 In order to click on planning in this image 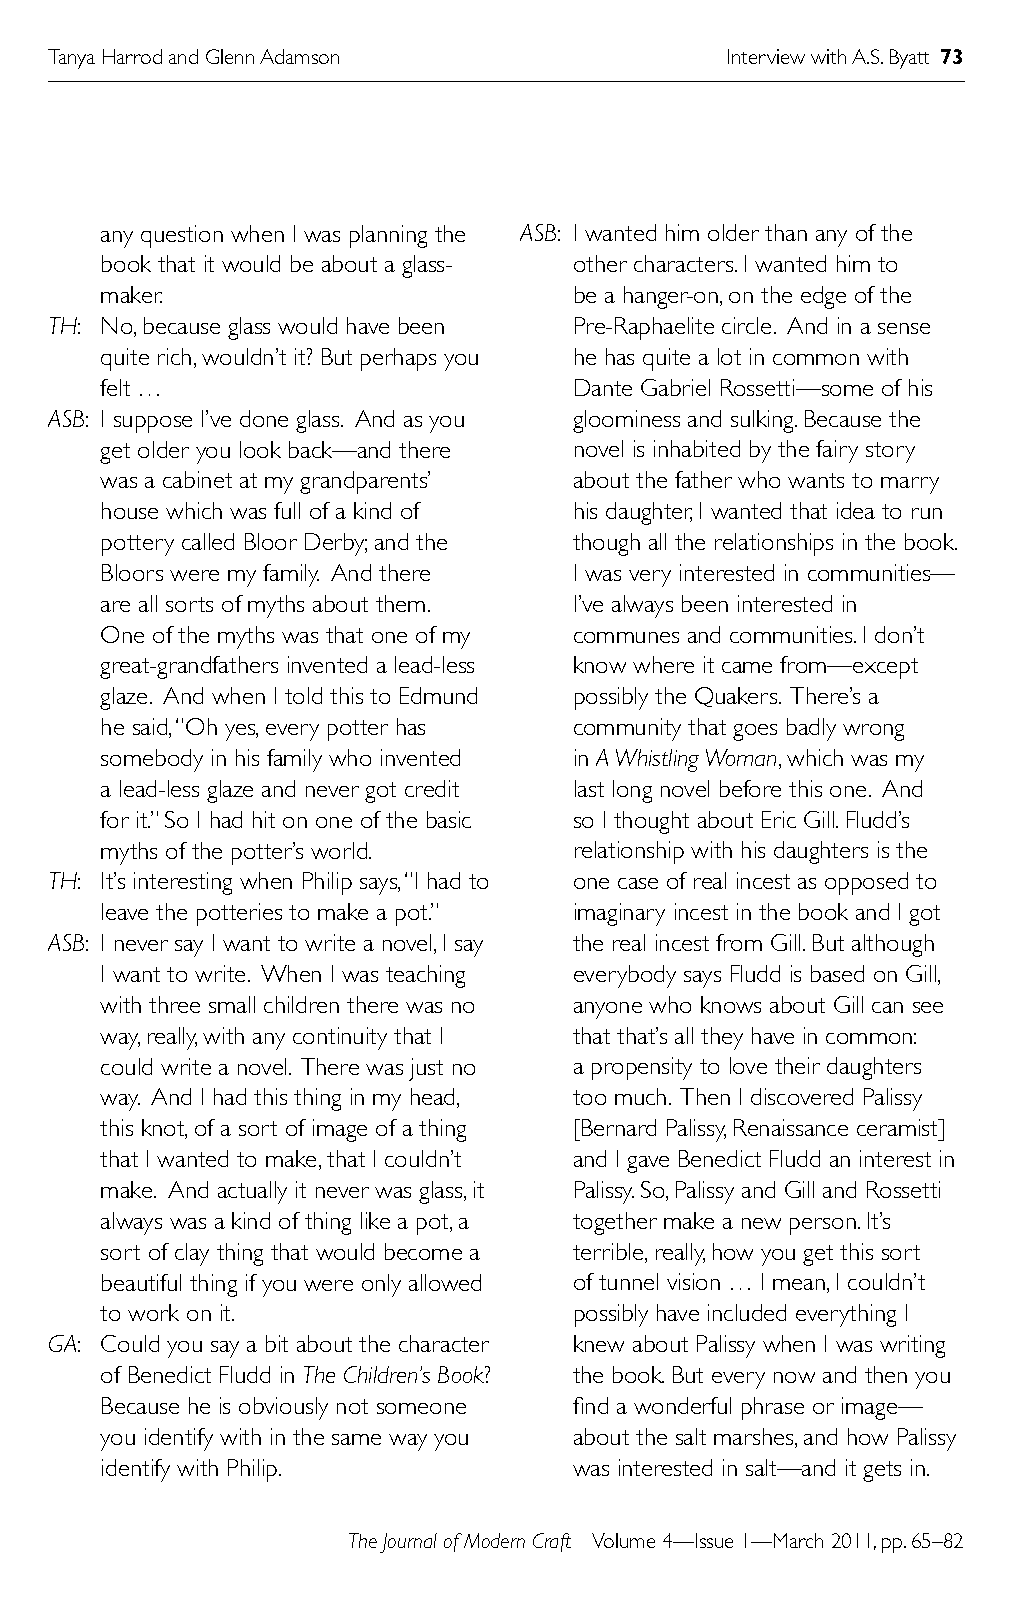, I will do `click(388, 236)`.
